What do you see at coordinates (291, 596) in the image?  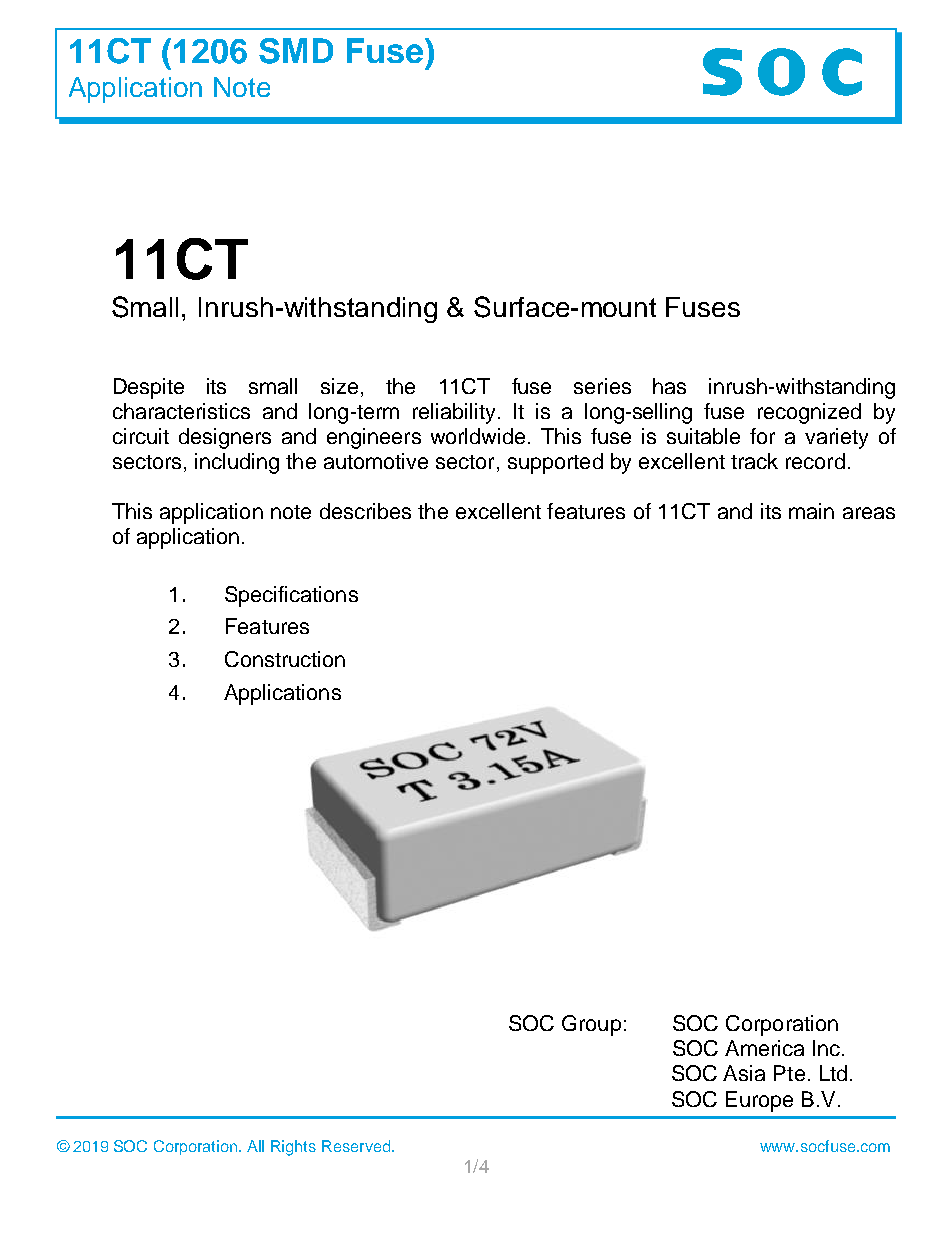 I see `Specifications` at bounding box center [291, 596].
